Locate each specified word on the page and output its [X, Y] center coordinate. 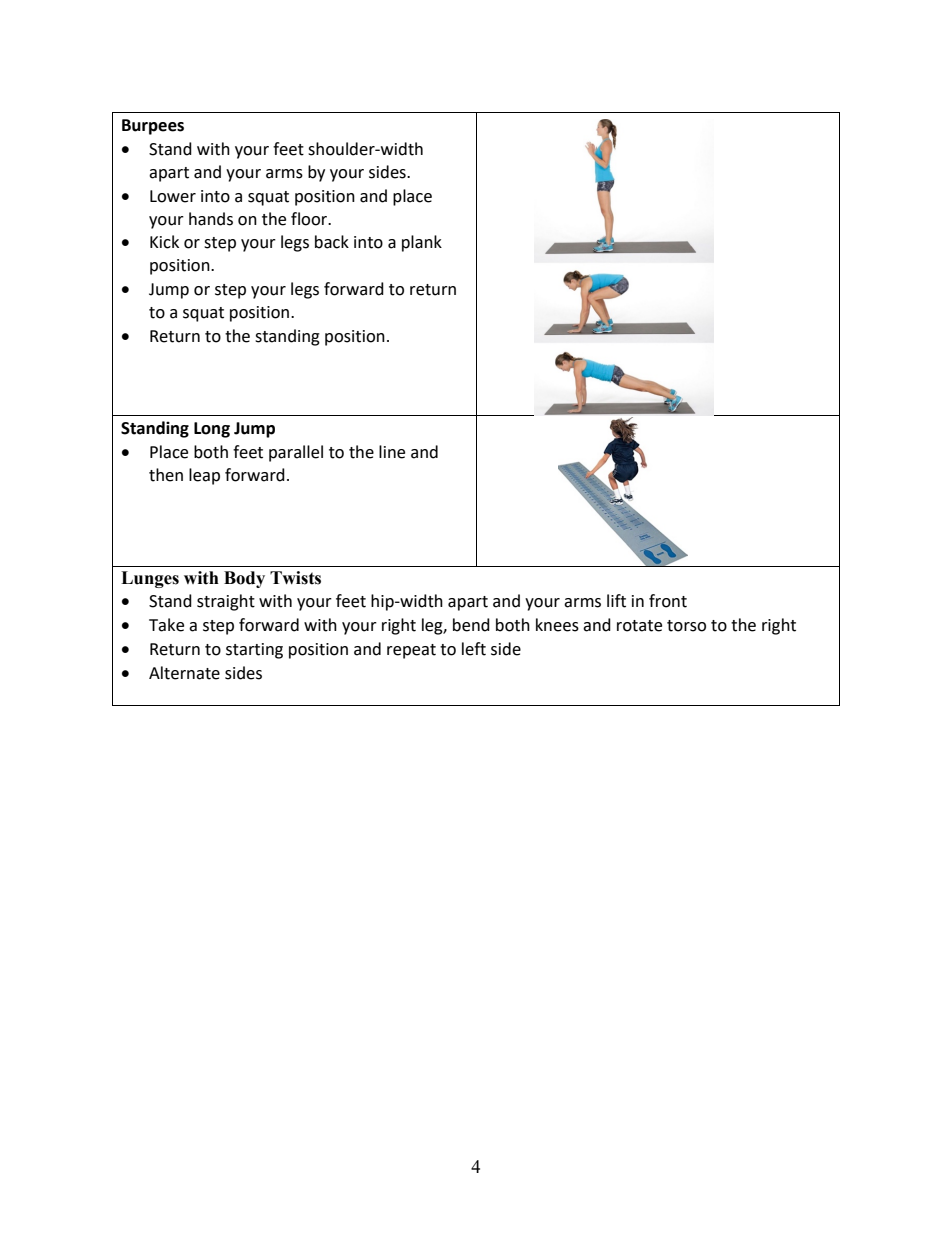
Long [212, 430]
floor [310, 219]
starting [254, 651]
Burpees [153, 127]
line [392, 452]
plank [422, 243]
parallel [296, 453]
